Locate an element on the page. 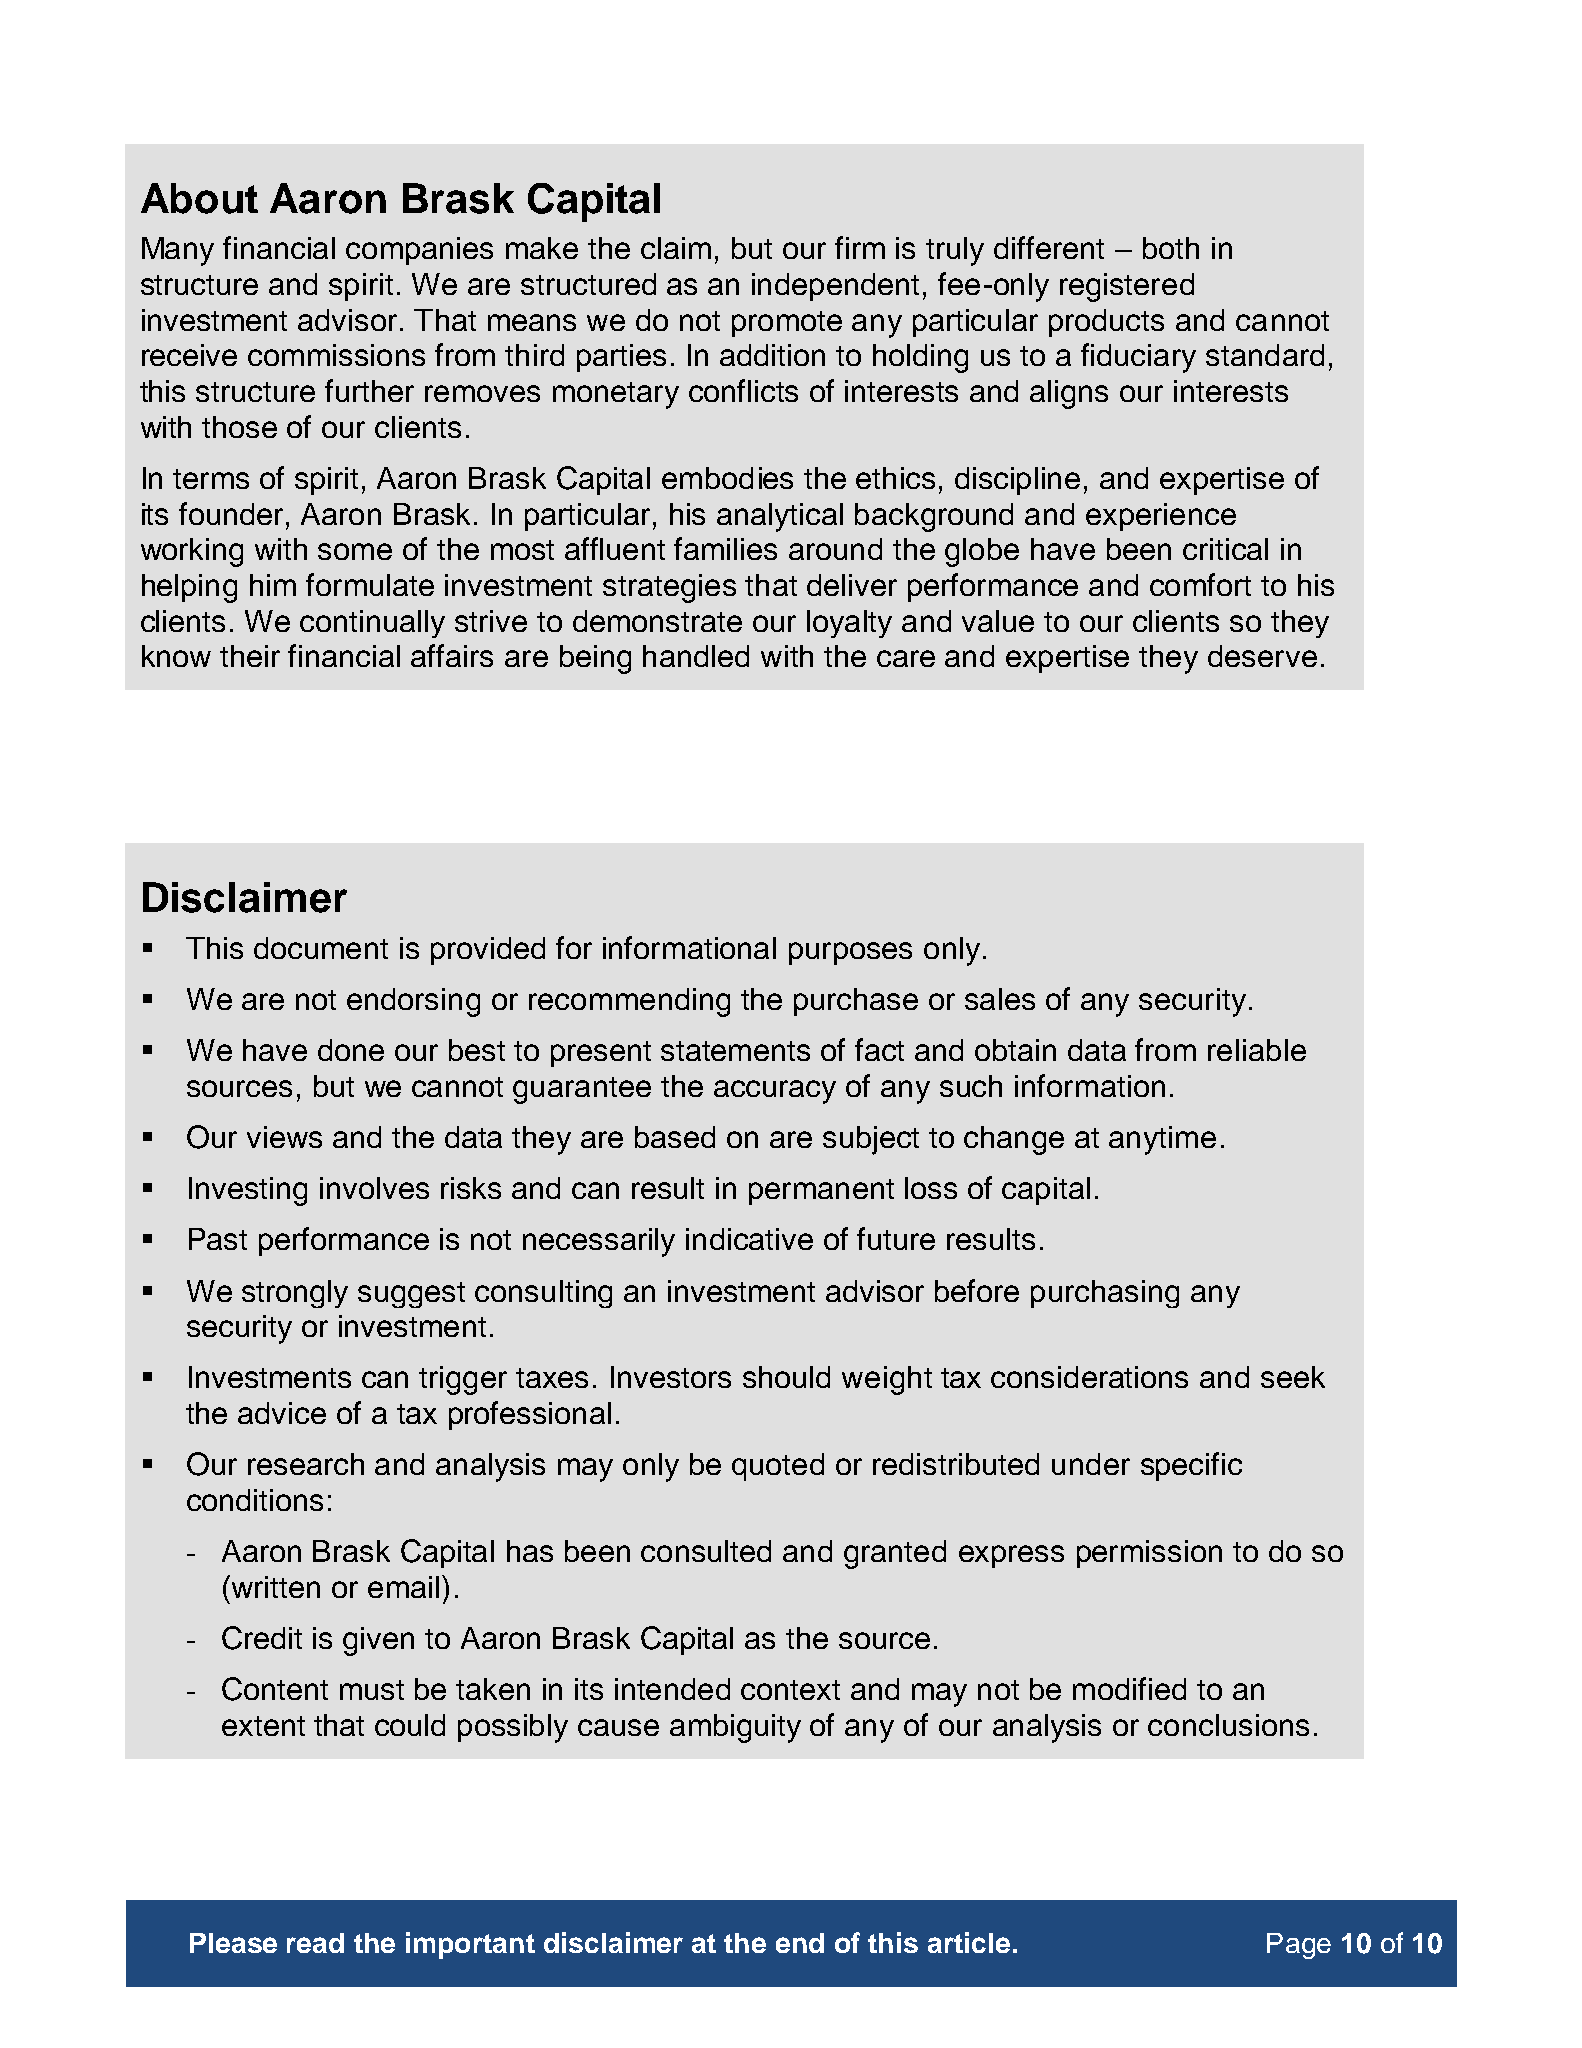  document is located at coordinates (321, 948).
